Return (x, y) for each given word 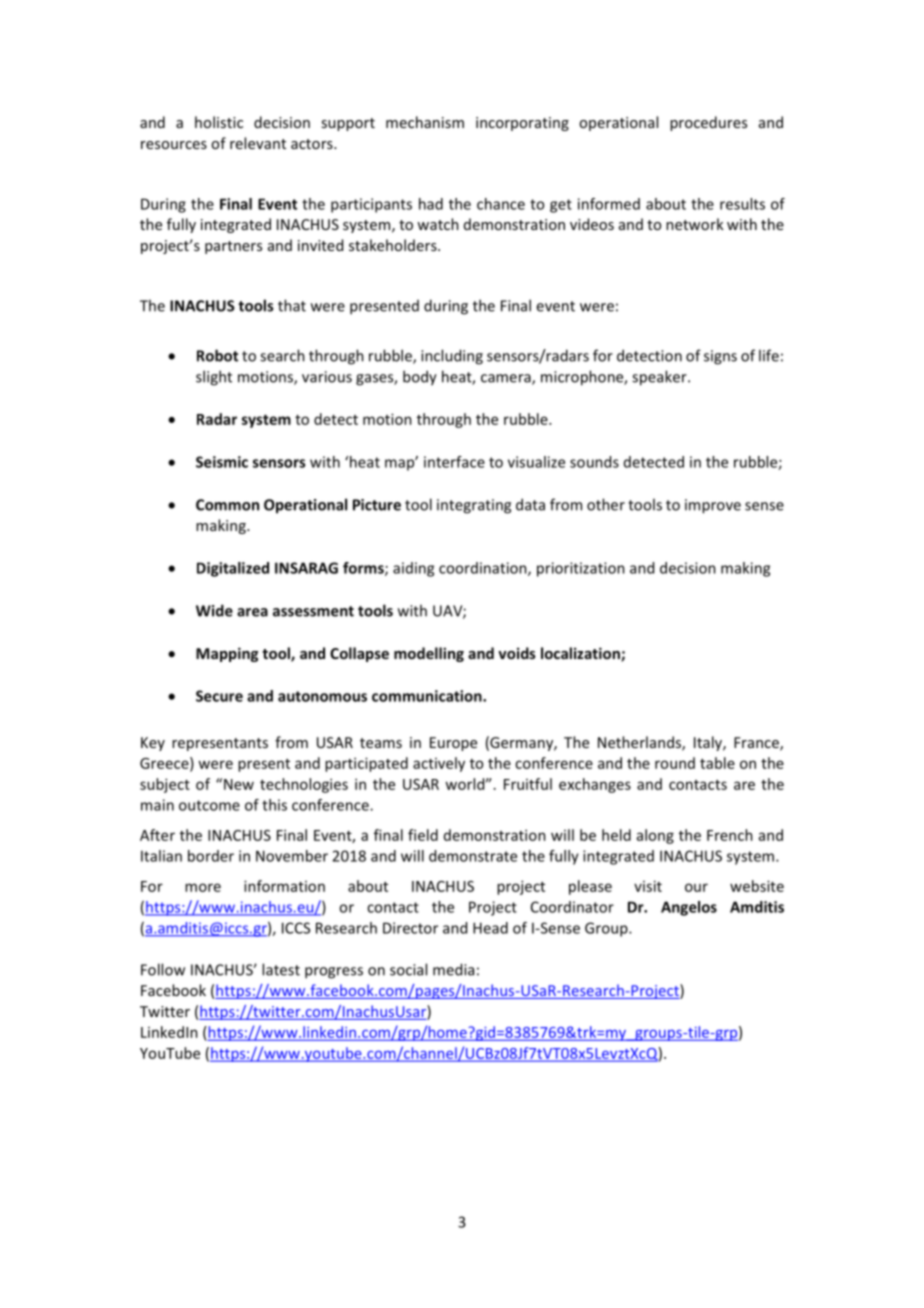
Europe (453, 744)
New (239, 784)
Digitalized (233, 569)
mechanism (425, 122)
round (675, 763)
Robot (217, 355)
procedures (708, 123)
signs (720, 357)
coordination (484, 569)
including (452, 357)
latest (281, 969)
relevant (258, 143)
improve (713, 506)
